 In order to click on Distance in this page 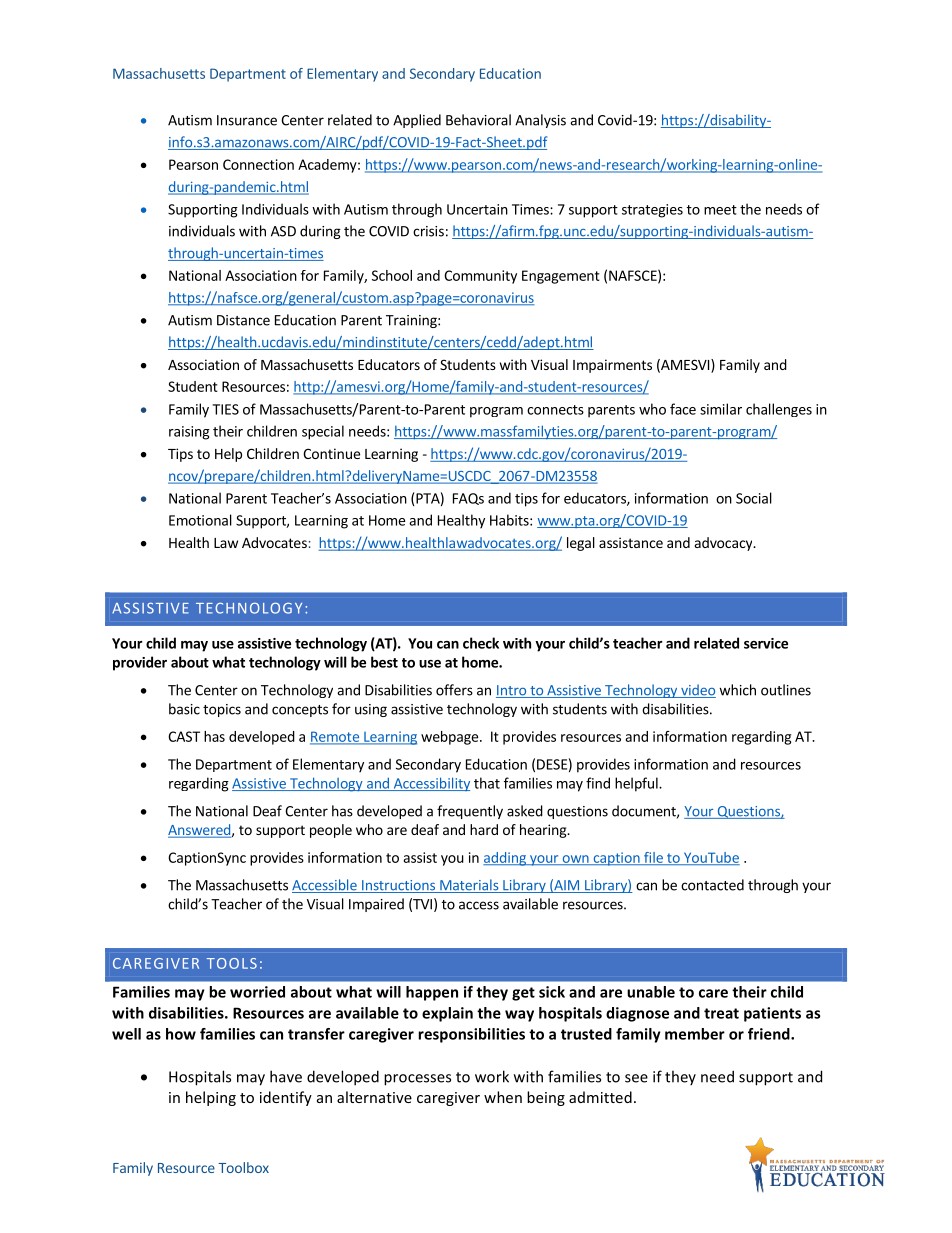, I will do `click(243, 320)`.
